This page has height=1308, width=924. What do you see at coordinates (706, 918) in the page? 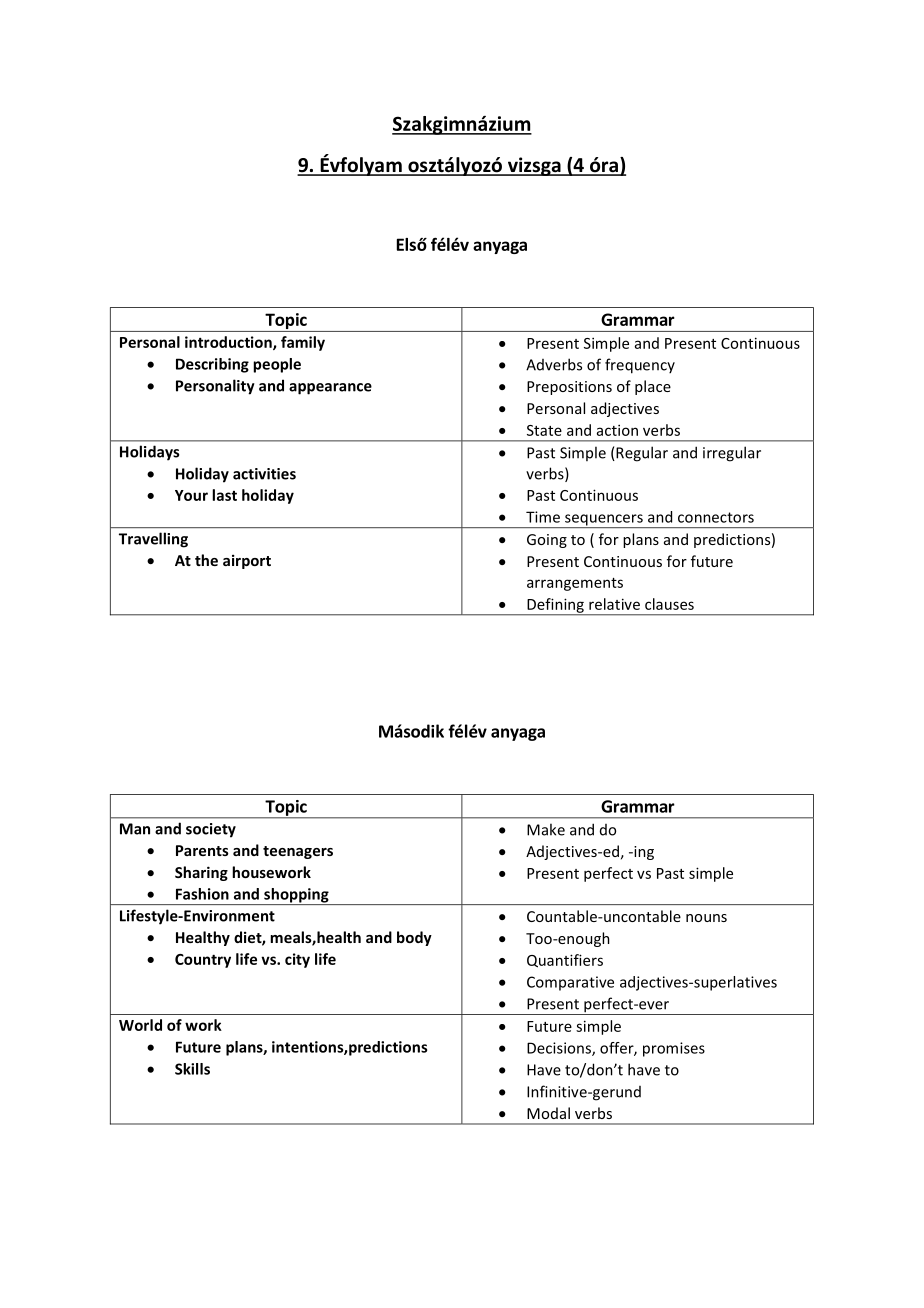
I see `nouns` at bounding box center [706, 918].
